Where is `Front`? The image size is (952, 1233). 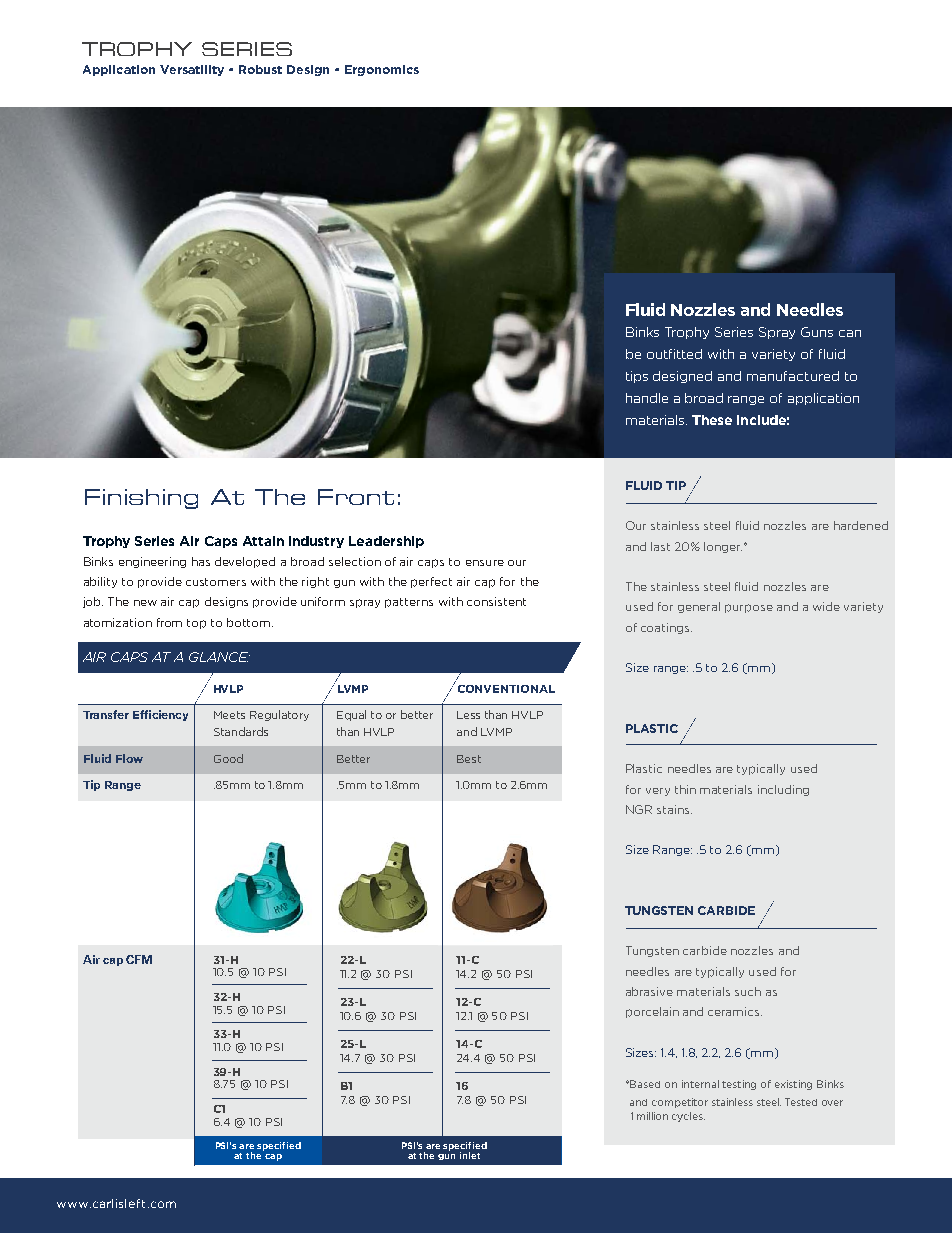 Front is located at coordinates (356, 497).
